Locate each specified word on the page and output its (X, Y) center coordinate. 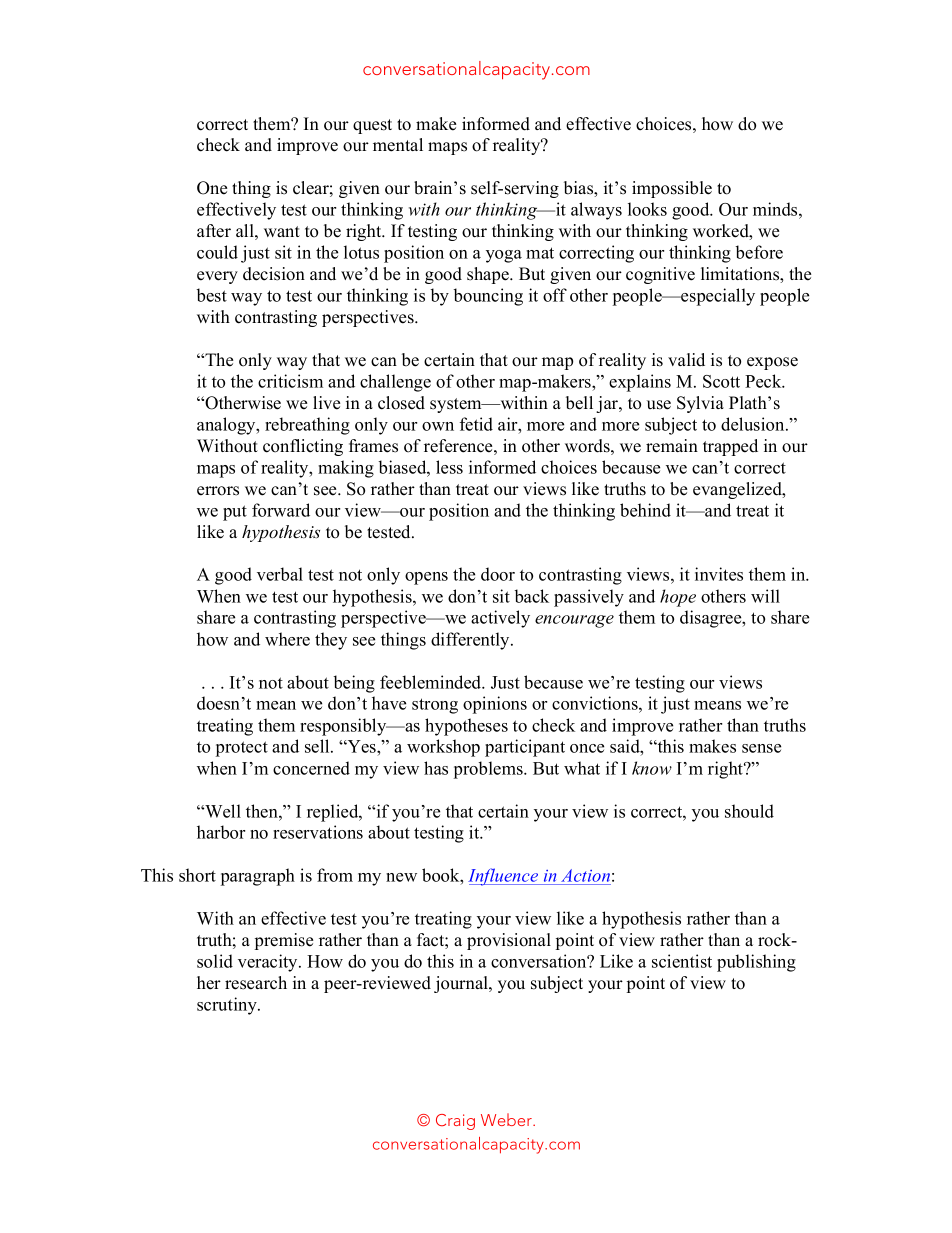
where (287, 639)
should (749, 811)
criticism (290, 381)
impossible (672, 189)
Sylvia (700, 404)
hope (678, 598)
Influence (504, 877)
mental (398, 145)
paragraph (258, 877)
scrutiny (228, 1006)
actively (500, 619)
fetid (476, 424)
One (212, 188)
